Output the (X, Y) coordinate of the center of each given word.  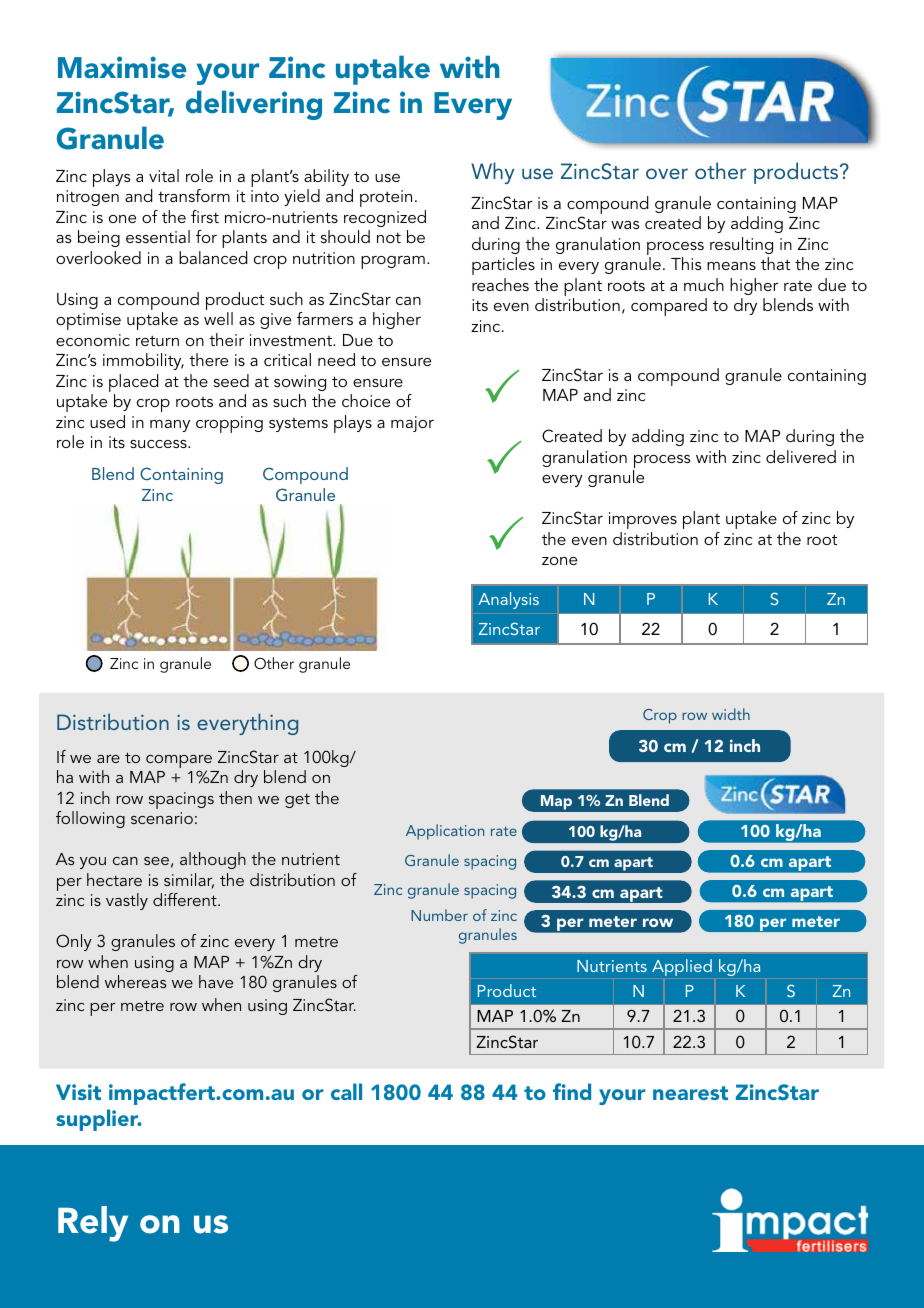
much (704, 284)
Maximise (122, 67)
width (731, 714)
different (186, 899)
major (412, 424)
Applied (682, 967)
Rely (93, 1224)
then (235, 797)
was (625, 225)
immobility (143, 361)
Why (492, 173)
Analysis (508, 600)
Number (439, 915)
